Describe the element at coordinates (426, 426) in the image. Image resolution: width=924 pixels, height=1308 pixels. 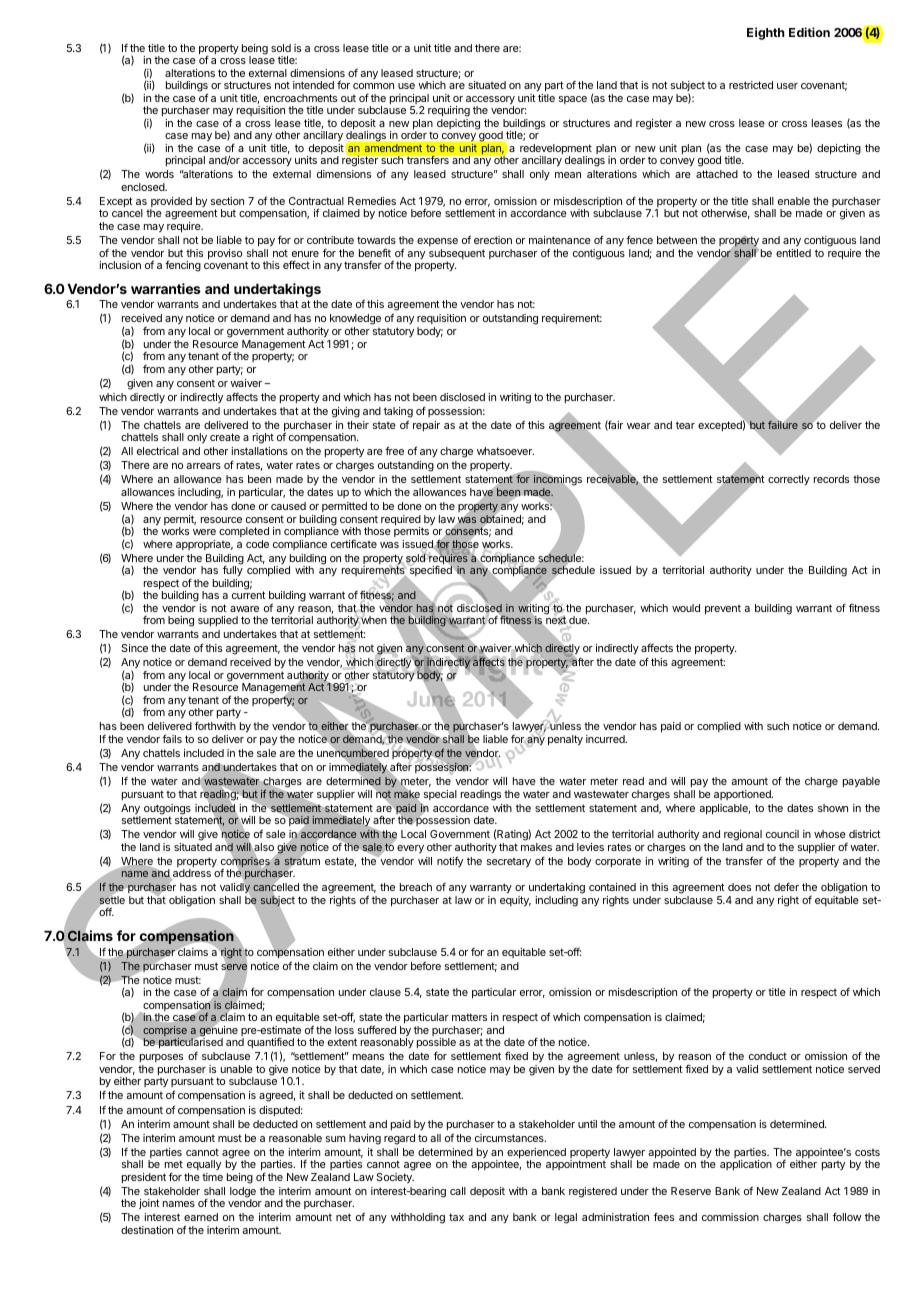
I see `repair` at that location.
